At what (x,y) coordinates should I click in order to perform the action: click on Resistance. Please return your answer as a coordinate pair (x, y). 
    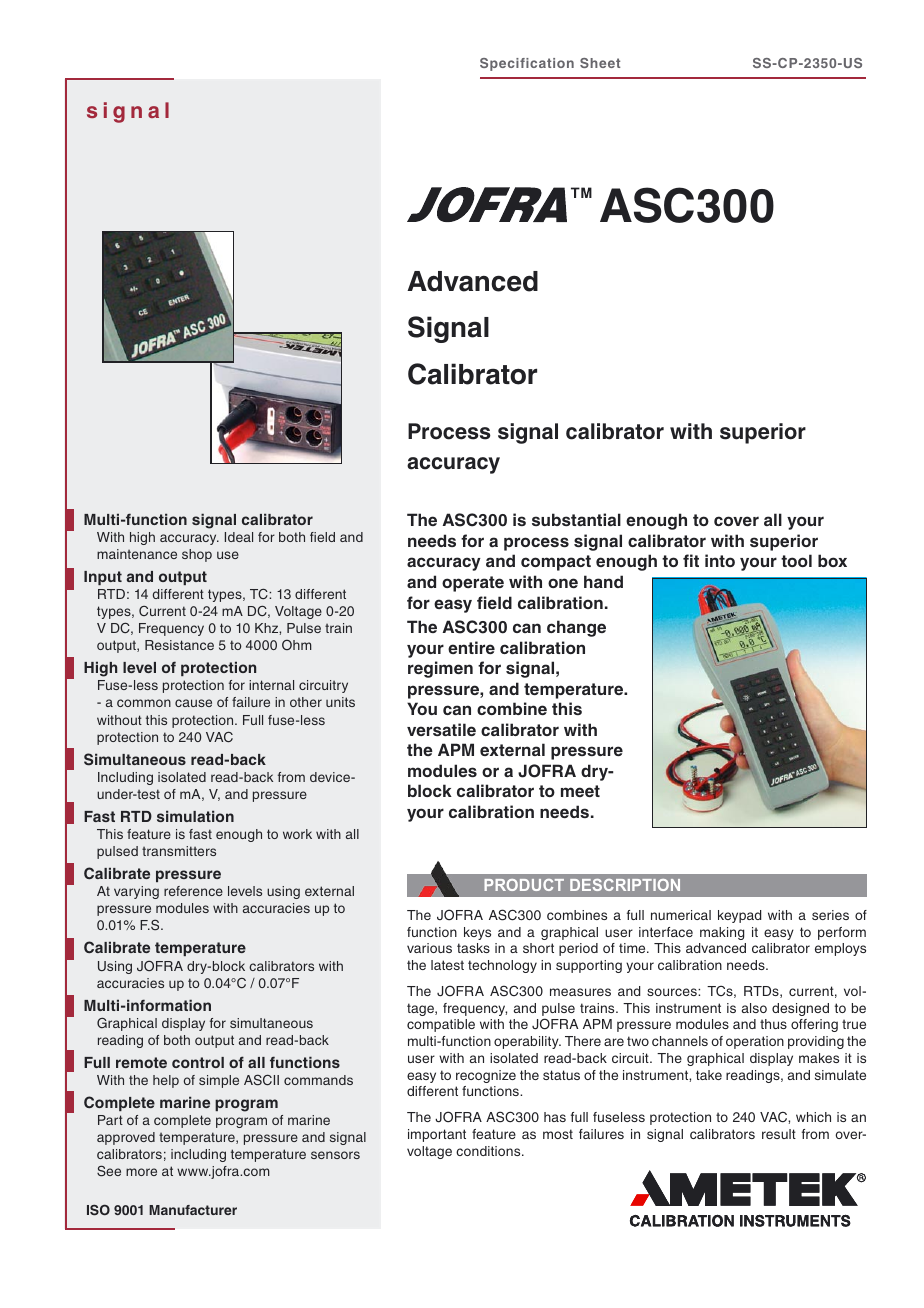
    Looking at the image, I should click on (179, 645).
